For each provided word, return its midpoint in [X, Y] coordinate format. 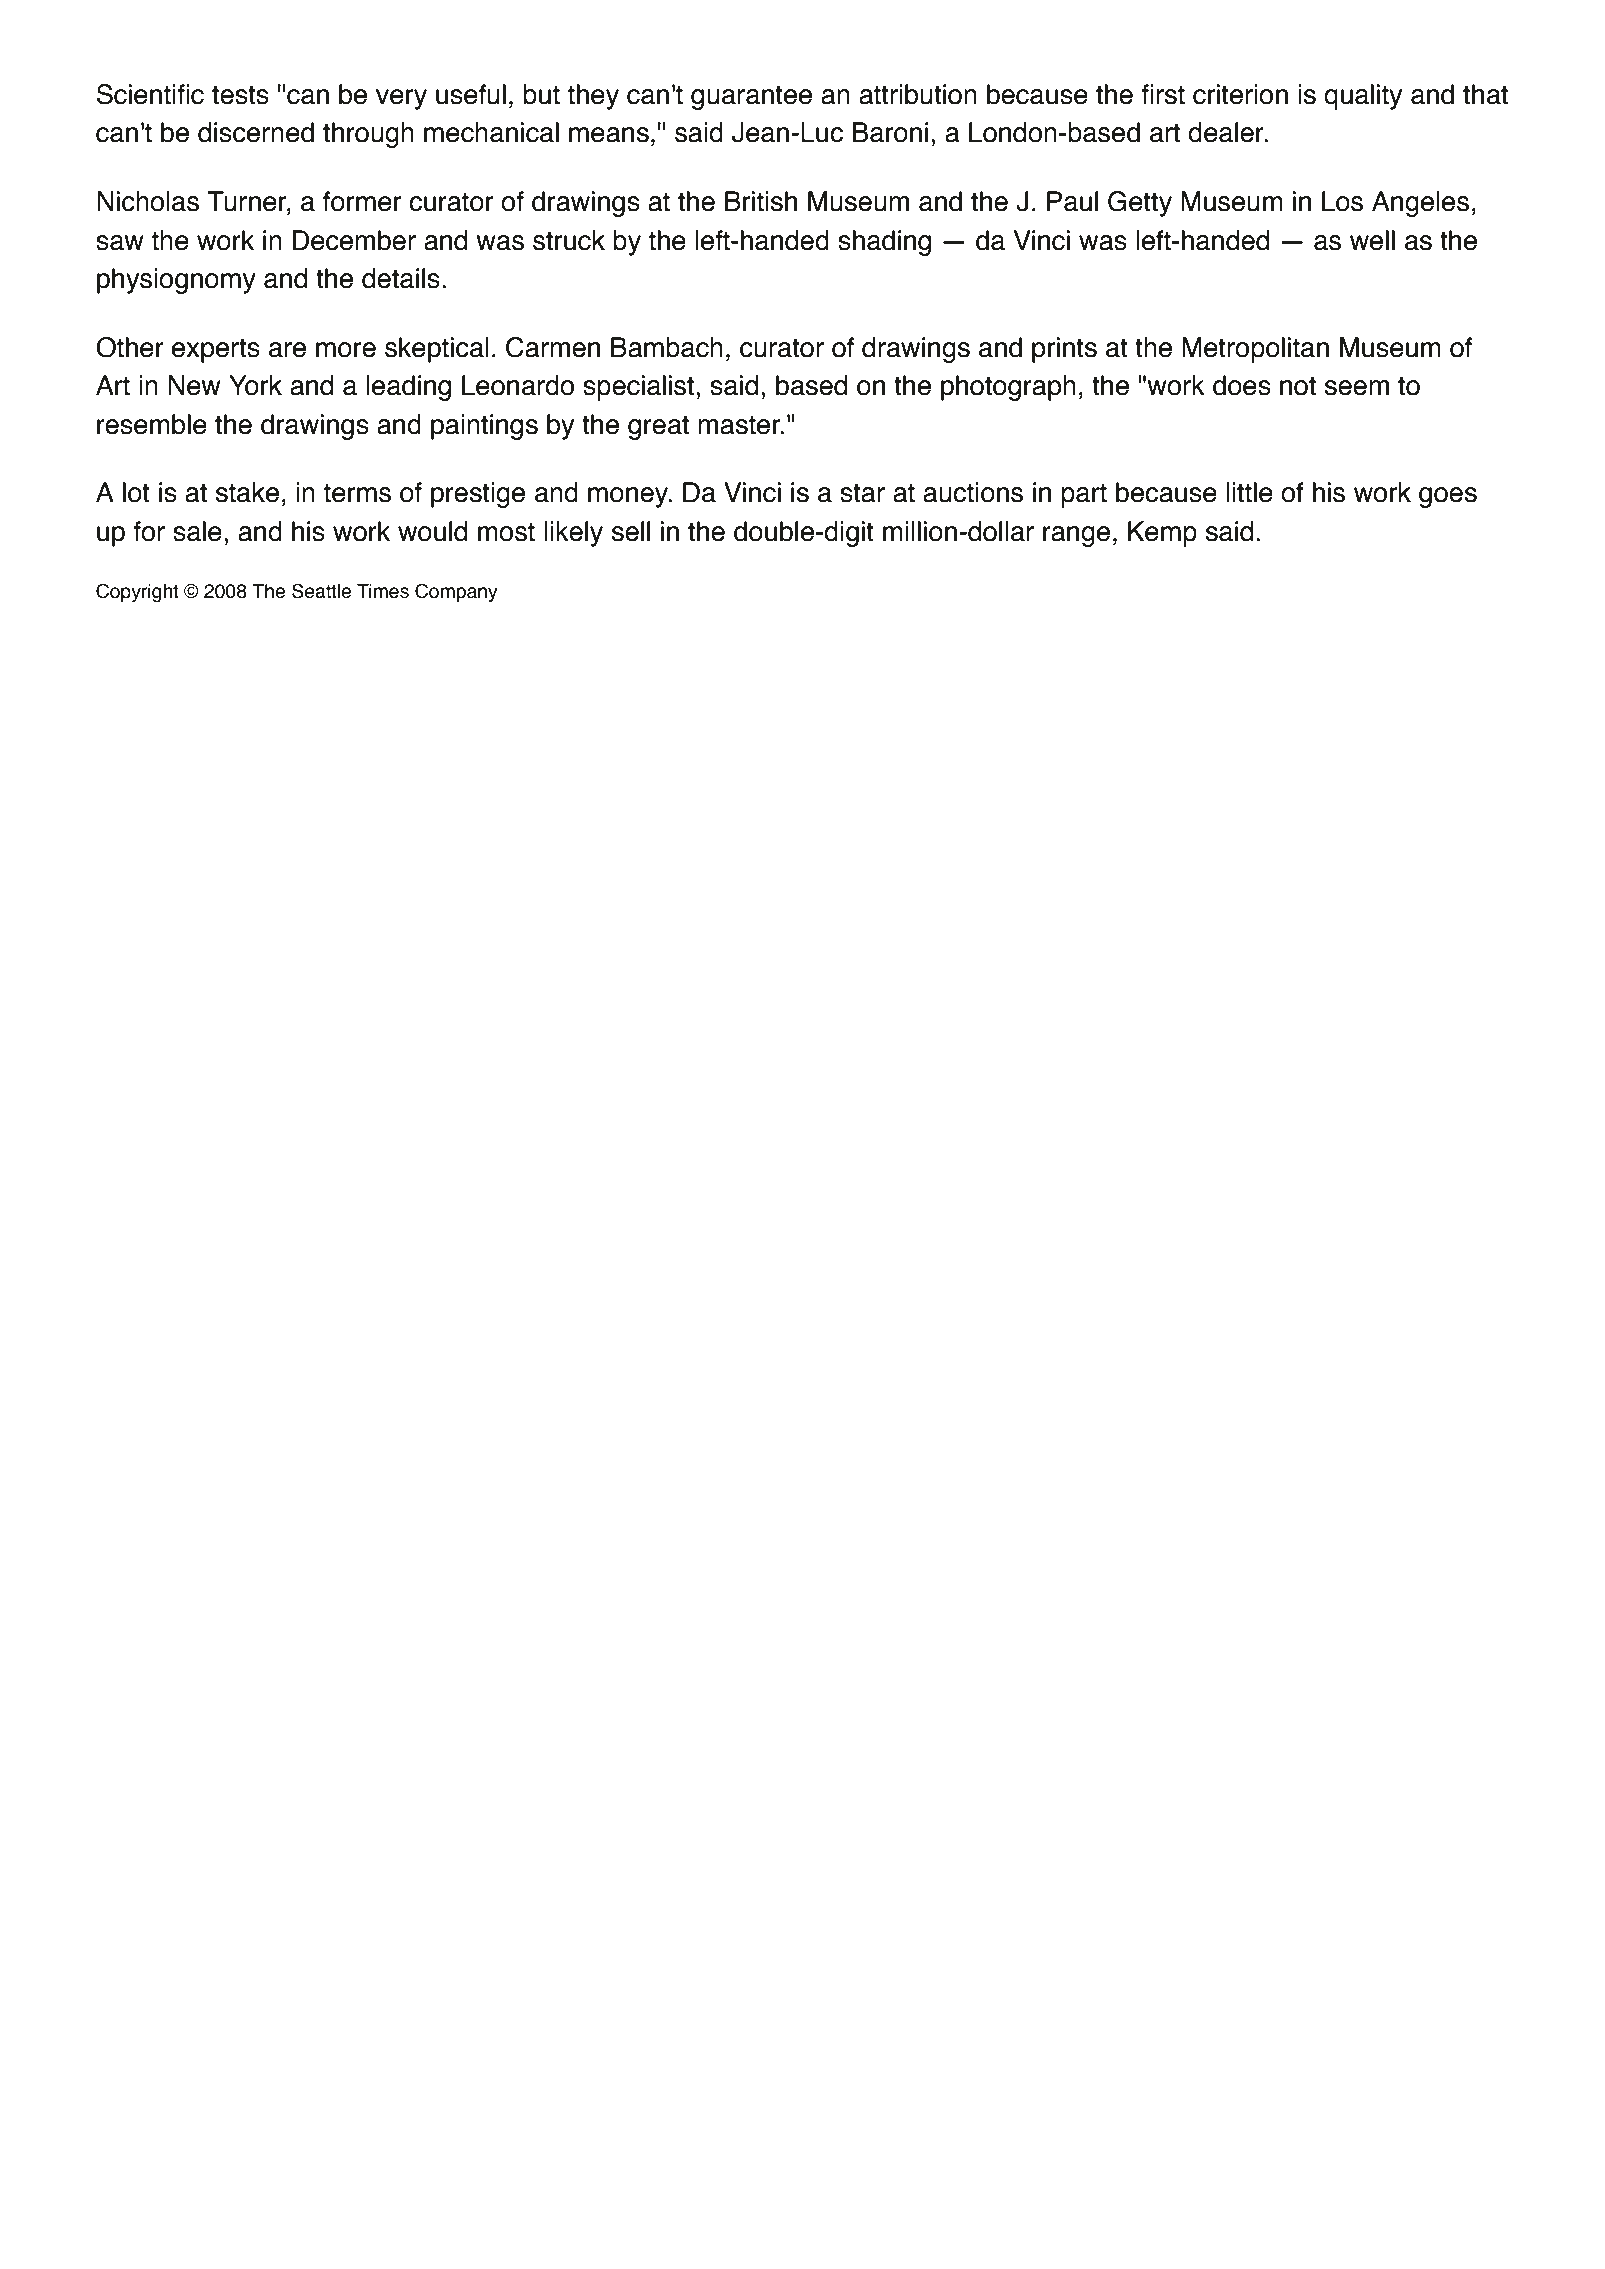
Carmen [553, 347]
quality [1363, 97]
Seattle [321, 591]
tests [240, 95]
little [1249, 492]
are [287, 350]
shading [884, 243]
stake [247, 492]
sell [631, 531]
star [862, 493]
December [354, 240]
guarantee [751, 97]
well [1372, 240]
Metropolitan [1255, 350]
